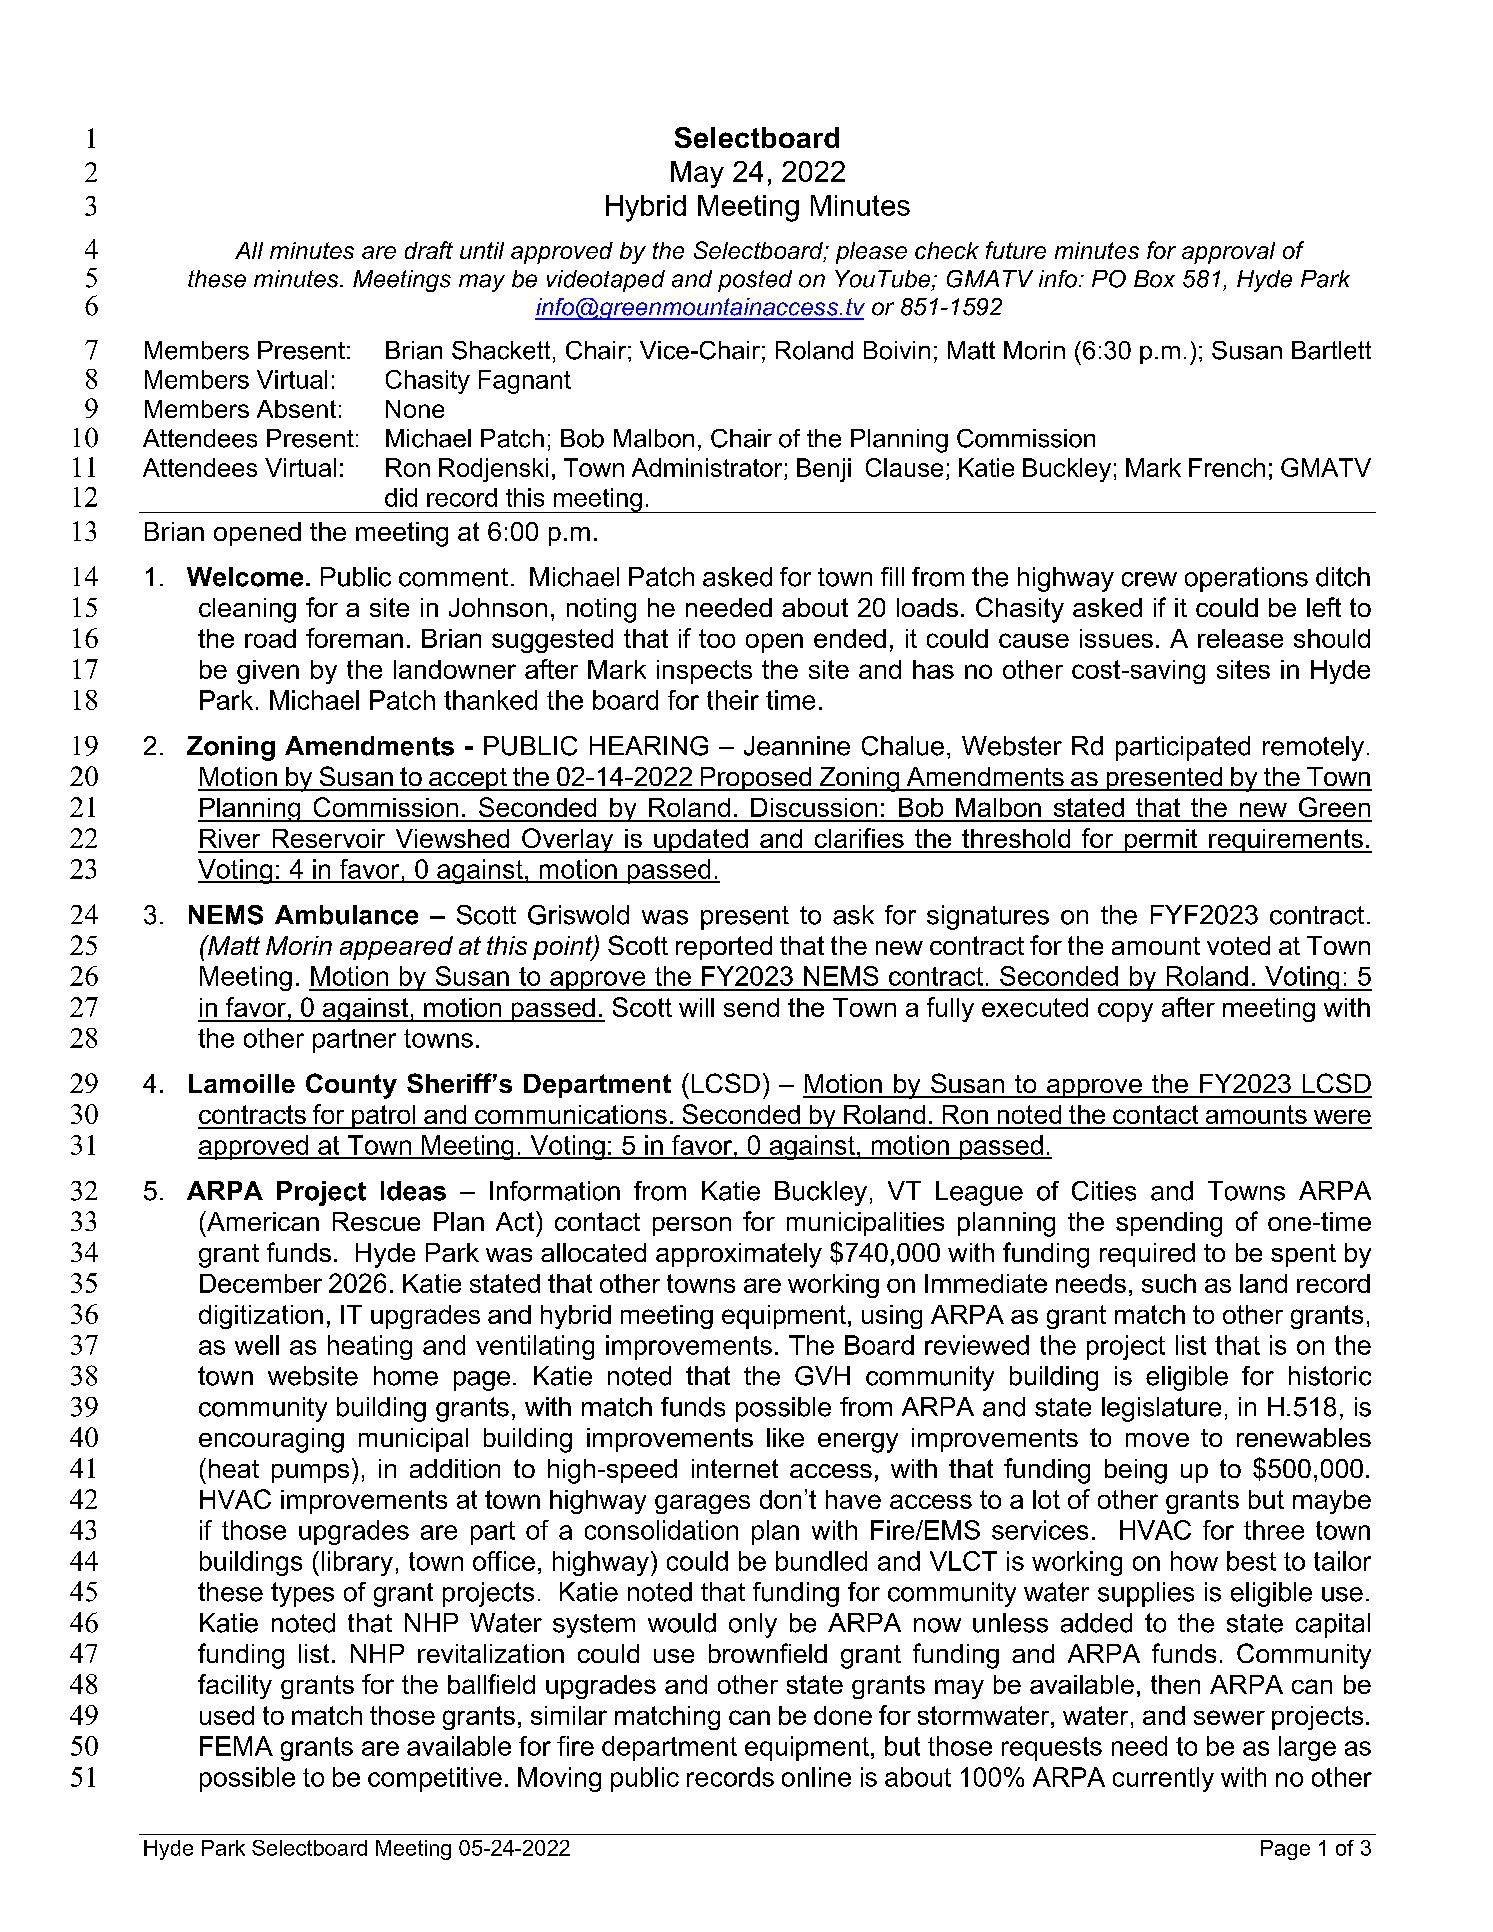 This document has width=1493, height=1932. Describe the element at coordinates (756, 779) in the document. I see `Proposed` at that location.
